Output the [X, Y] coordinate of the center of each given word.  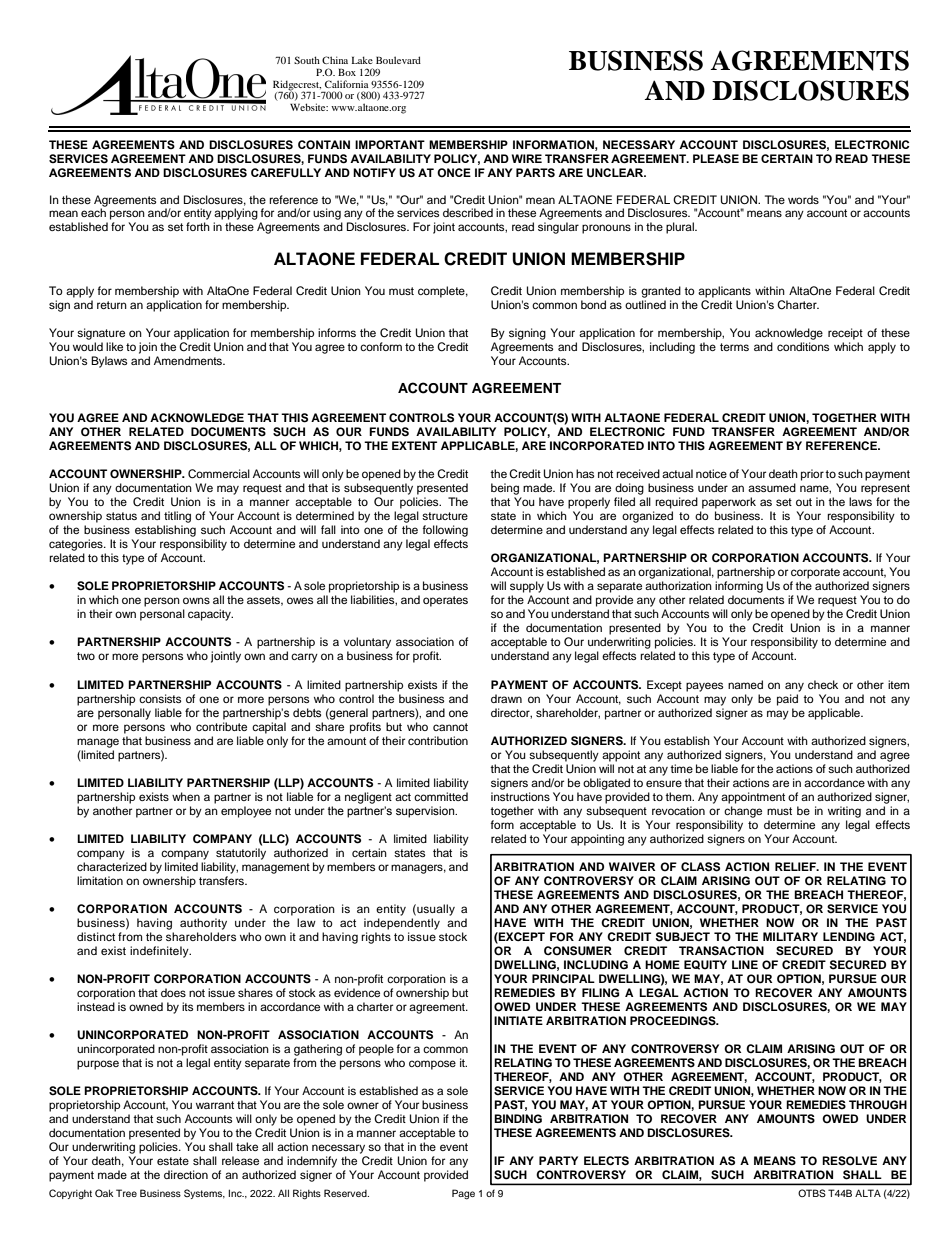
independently [402, 924]
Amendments [189, 360]
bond [593, 304]
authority [203, 924]
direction [186, 1174]
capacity [210, 615]
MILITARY [790, 936]
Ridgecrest [297, 86]
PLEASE [716, 158]
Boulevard [398, 60]
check [823, 684]
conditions [803, 346]
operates [445, 601]
